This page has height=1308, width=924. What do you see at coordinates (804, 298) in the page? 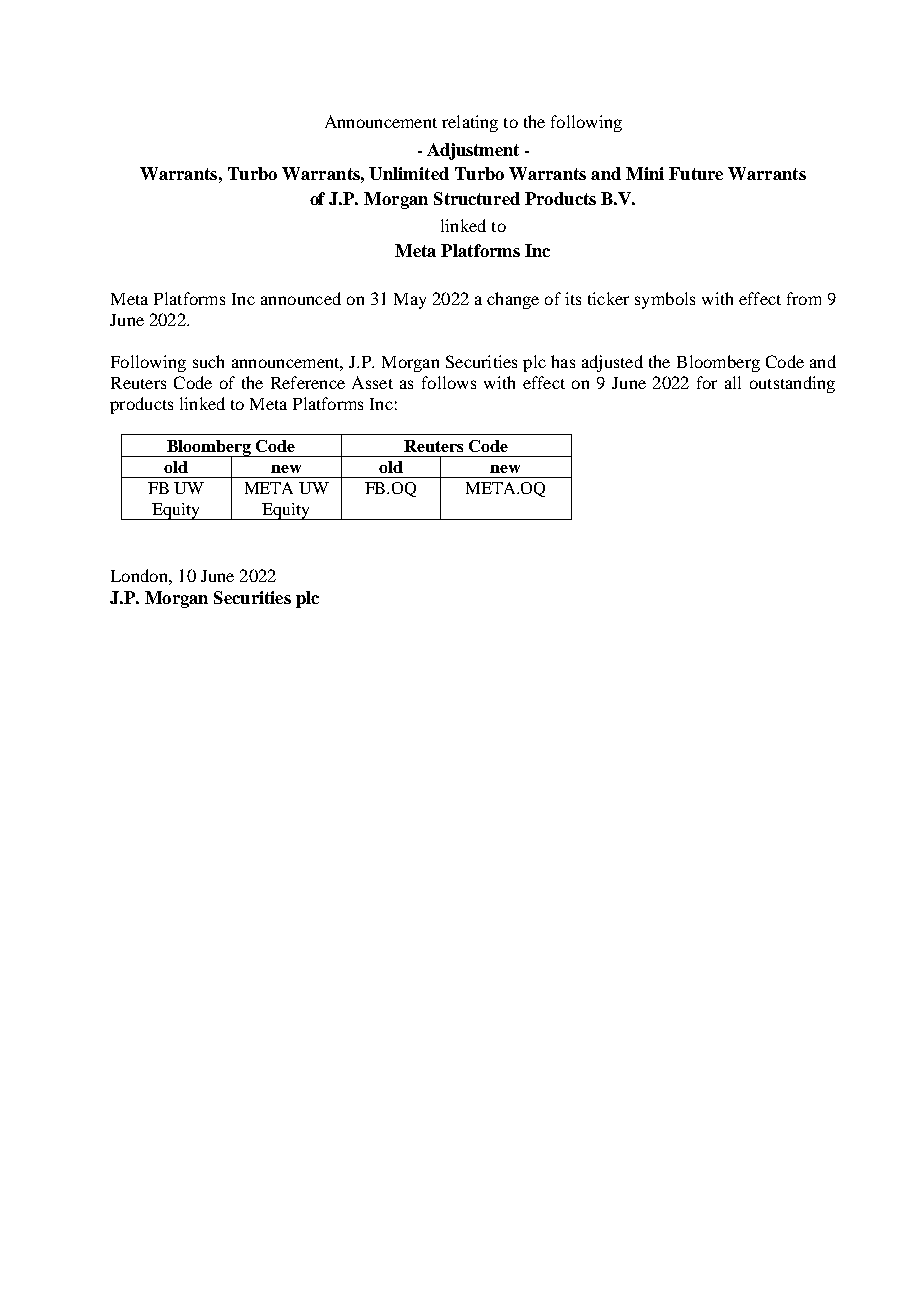
I see `from` at bounding box center [804, 298].
